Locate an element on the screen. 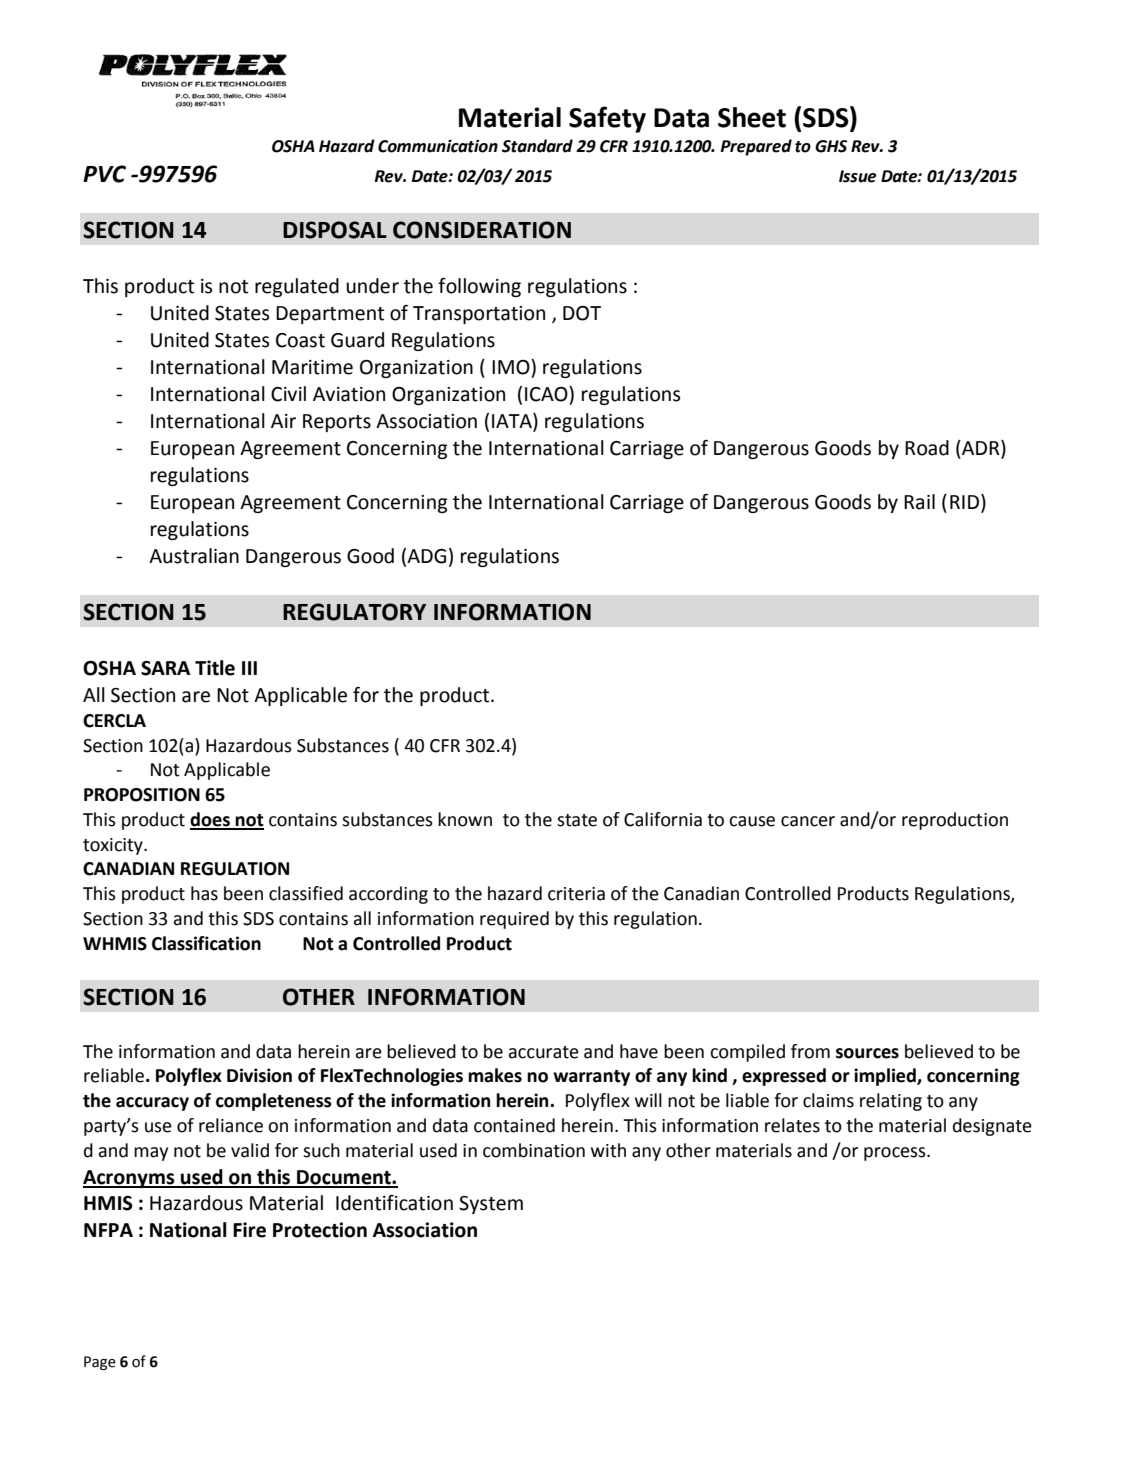 This screenshot has height=1458, width=1127. System is located at coordinates (491, 1205).
